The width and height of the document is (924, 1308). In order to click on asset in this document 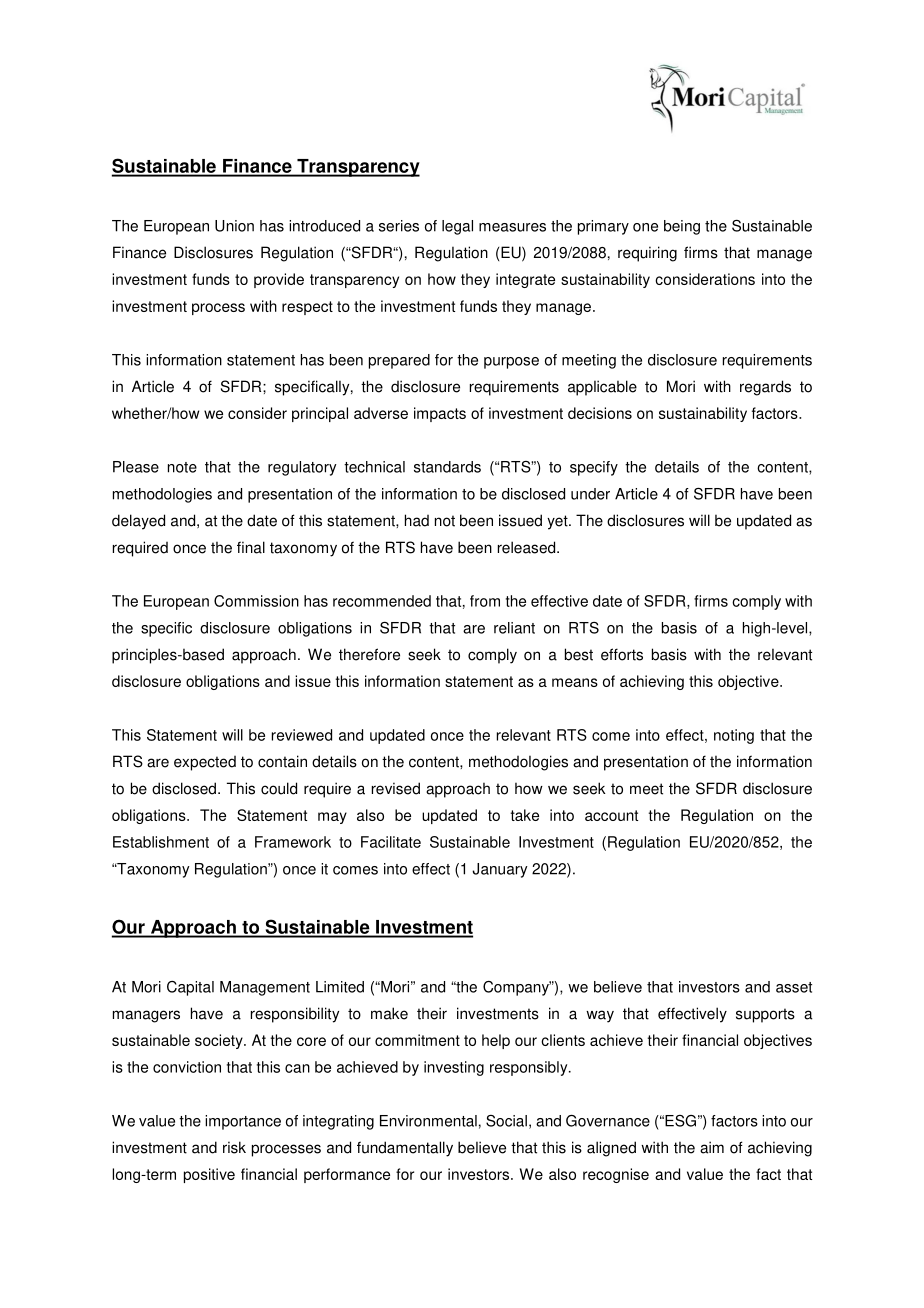, I will do `click(794, 987)`.
